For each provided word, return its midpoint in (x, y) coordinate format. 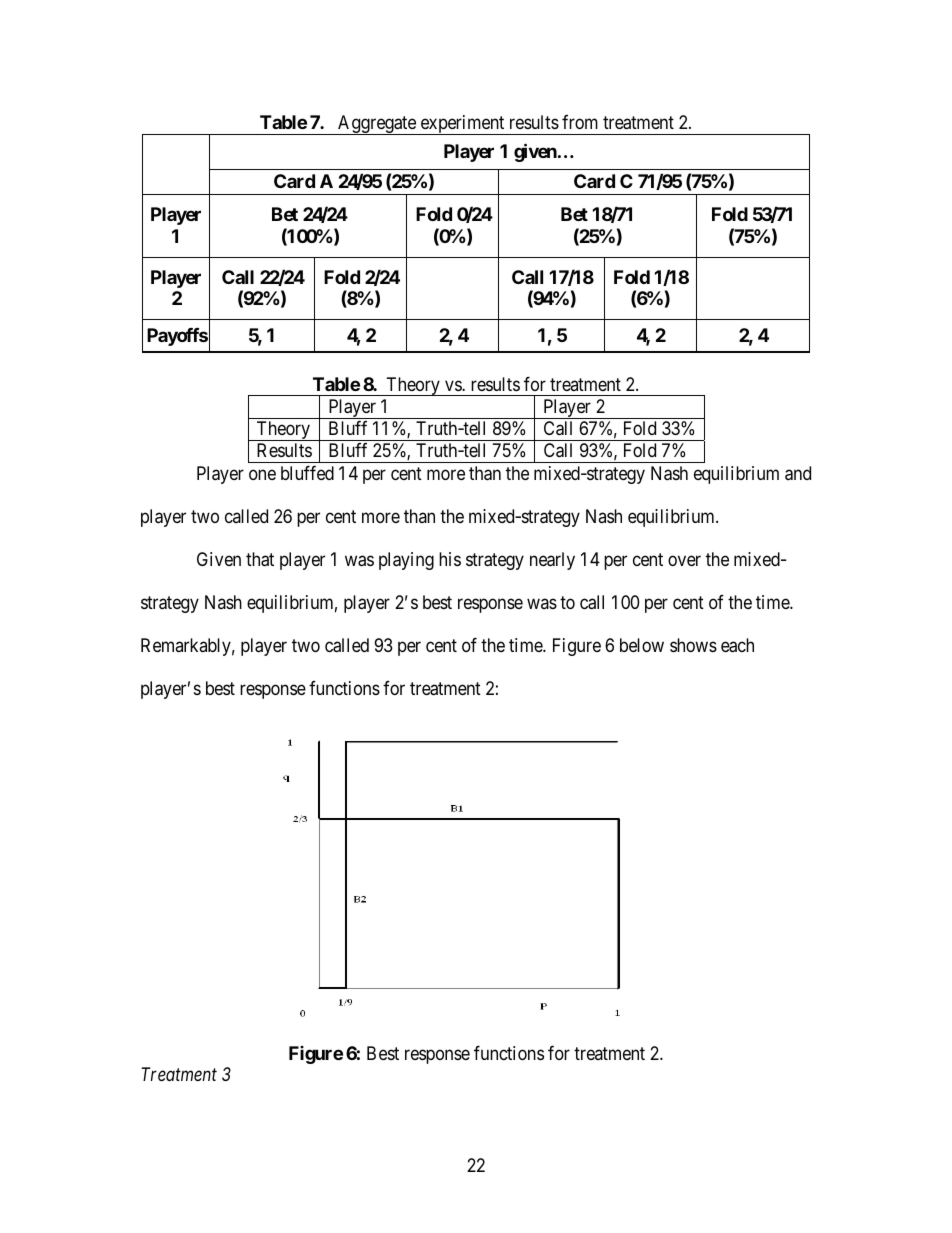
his (450, 559)
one (262, 474)
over (684, 560)
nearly (552, 561)
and (798, 473)
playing (406, 561)
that (260, 559)
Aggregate (377, 125)
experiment (462, 125)
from (580, 121)
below (642, 645)
